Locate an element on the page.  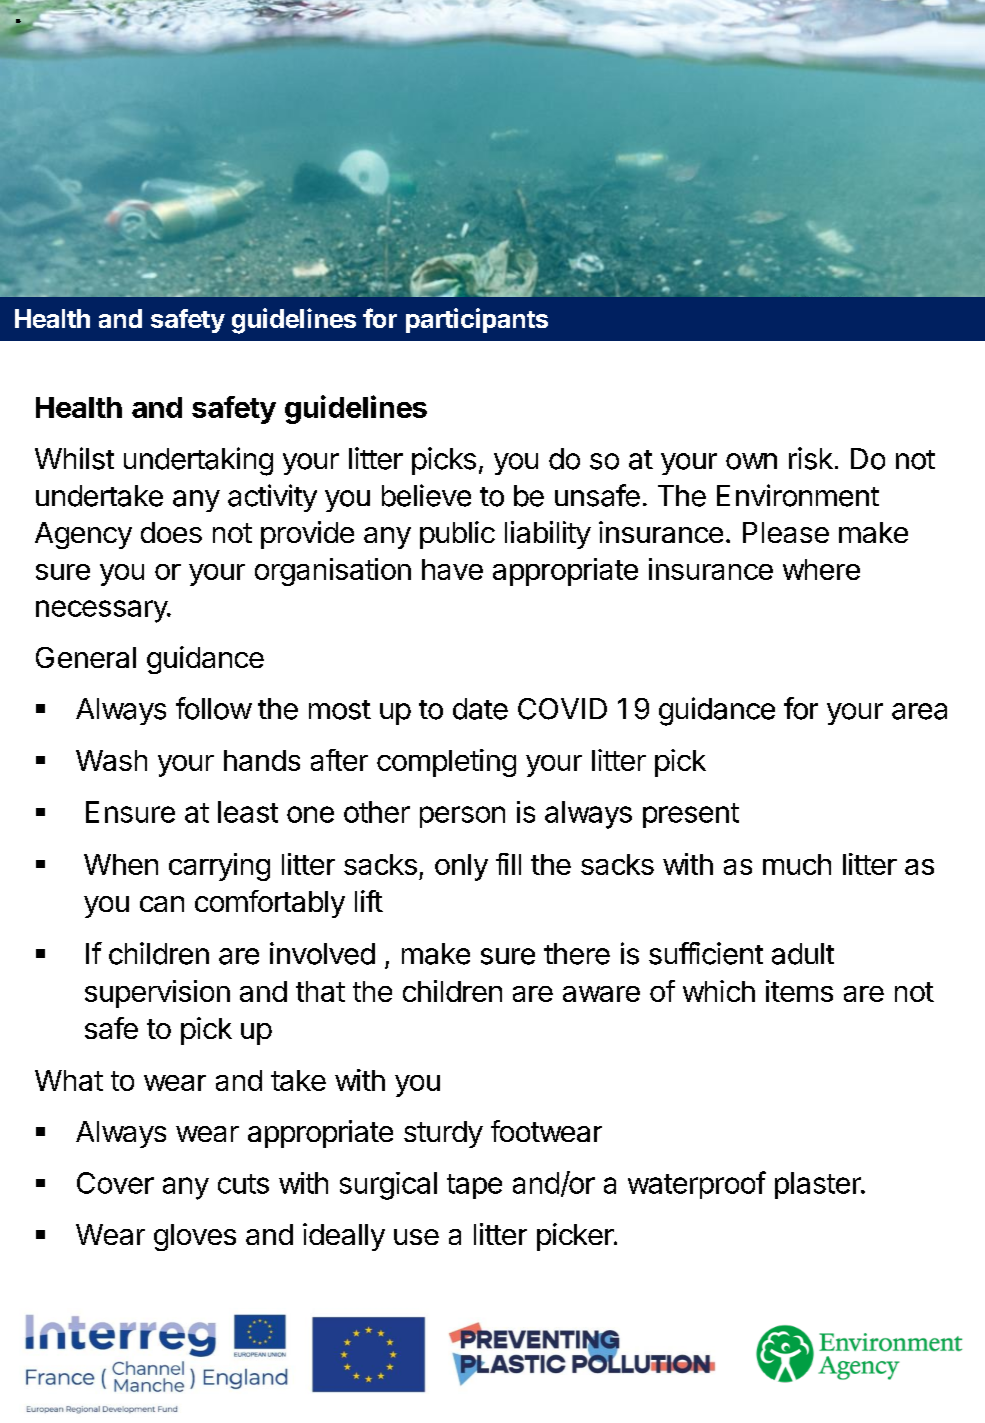
tape is located at coordinates (474, 1186).
